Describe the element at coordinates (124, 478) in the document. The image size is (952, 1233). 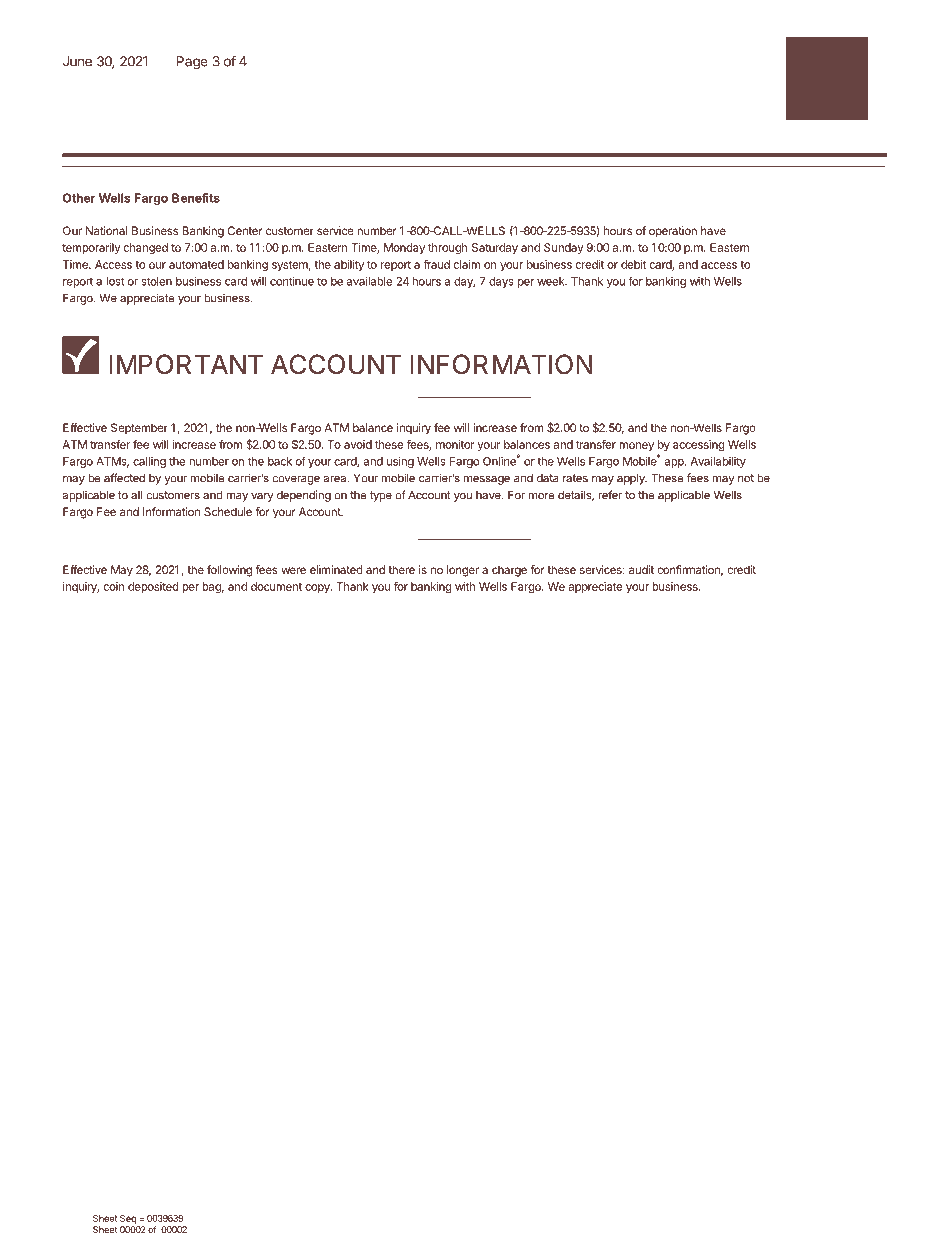
I see `affected` at that location.
